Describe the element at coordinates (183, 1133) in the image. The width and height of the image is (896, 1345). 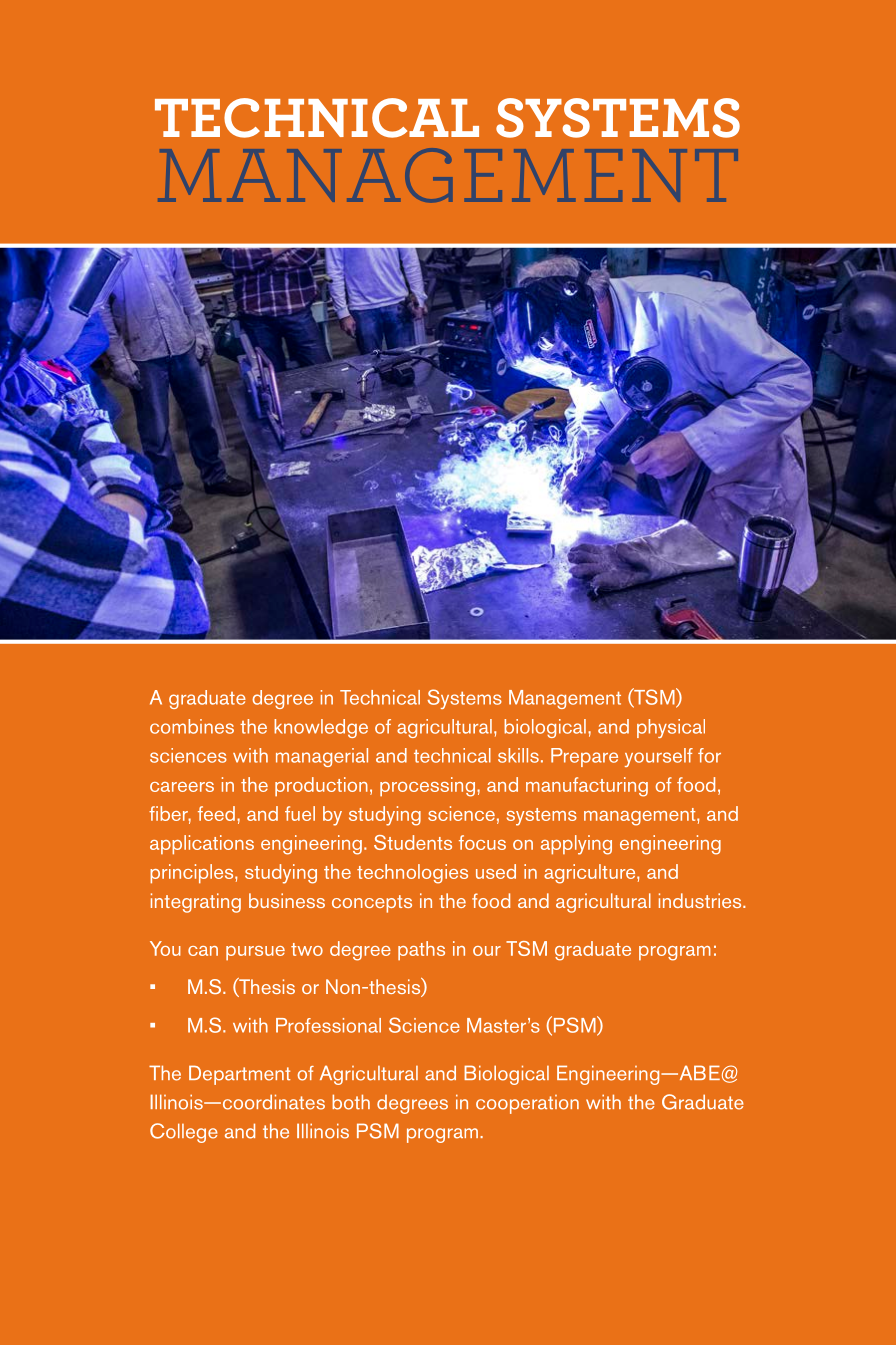
I see `College` at that location.
